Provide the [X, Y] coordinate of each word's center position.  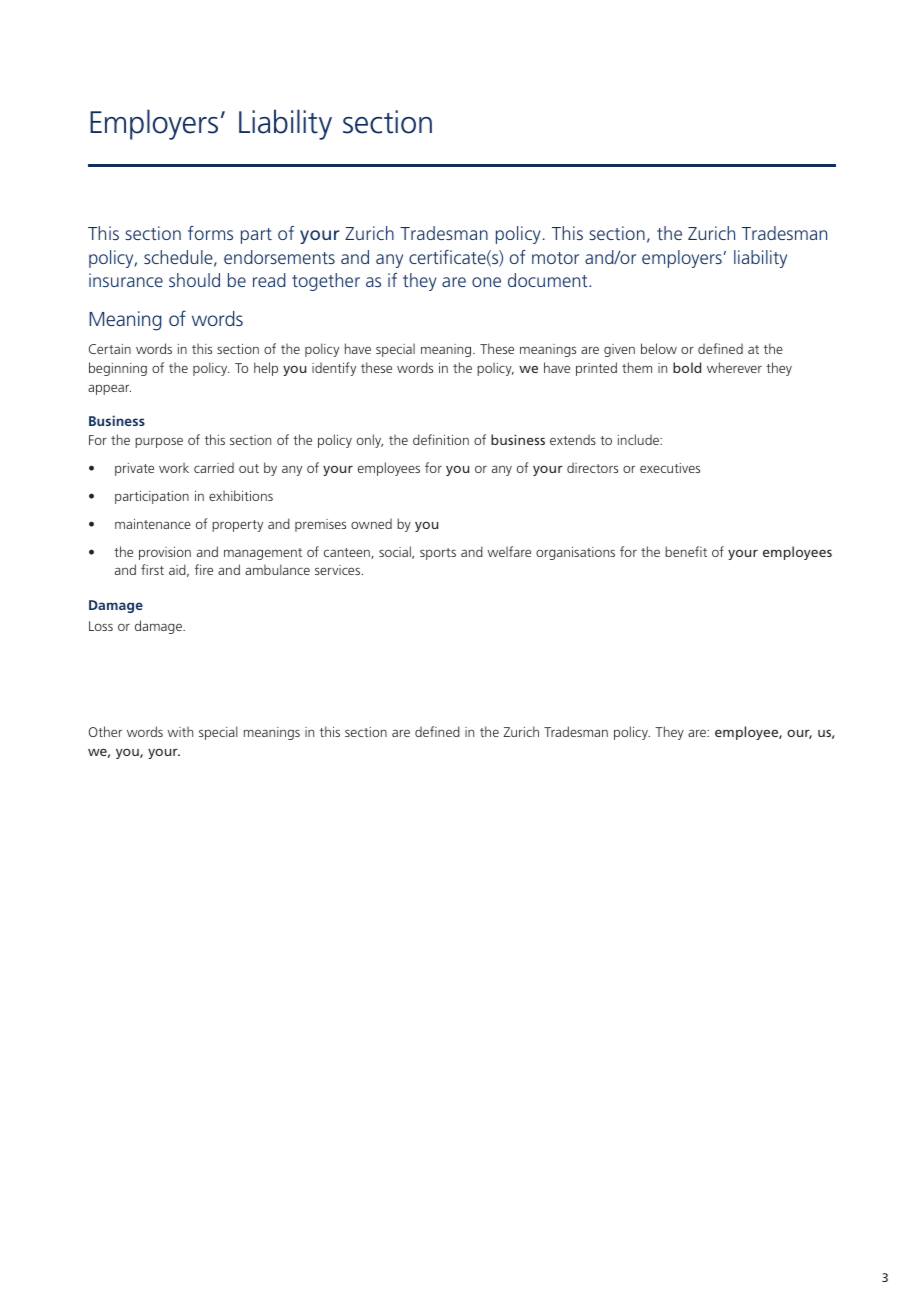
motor [555, 258]
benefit [686, 551]
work [174, 467]
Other [105, 731]
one [486, 282]
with [180, 731]
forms [210, 233]
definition [441, 439]
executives [670, 468]
